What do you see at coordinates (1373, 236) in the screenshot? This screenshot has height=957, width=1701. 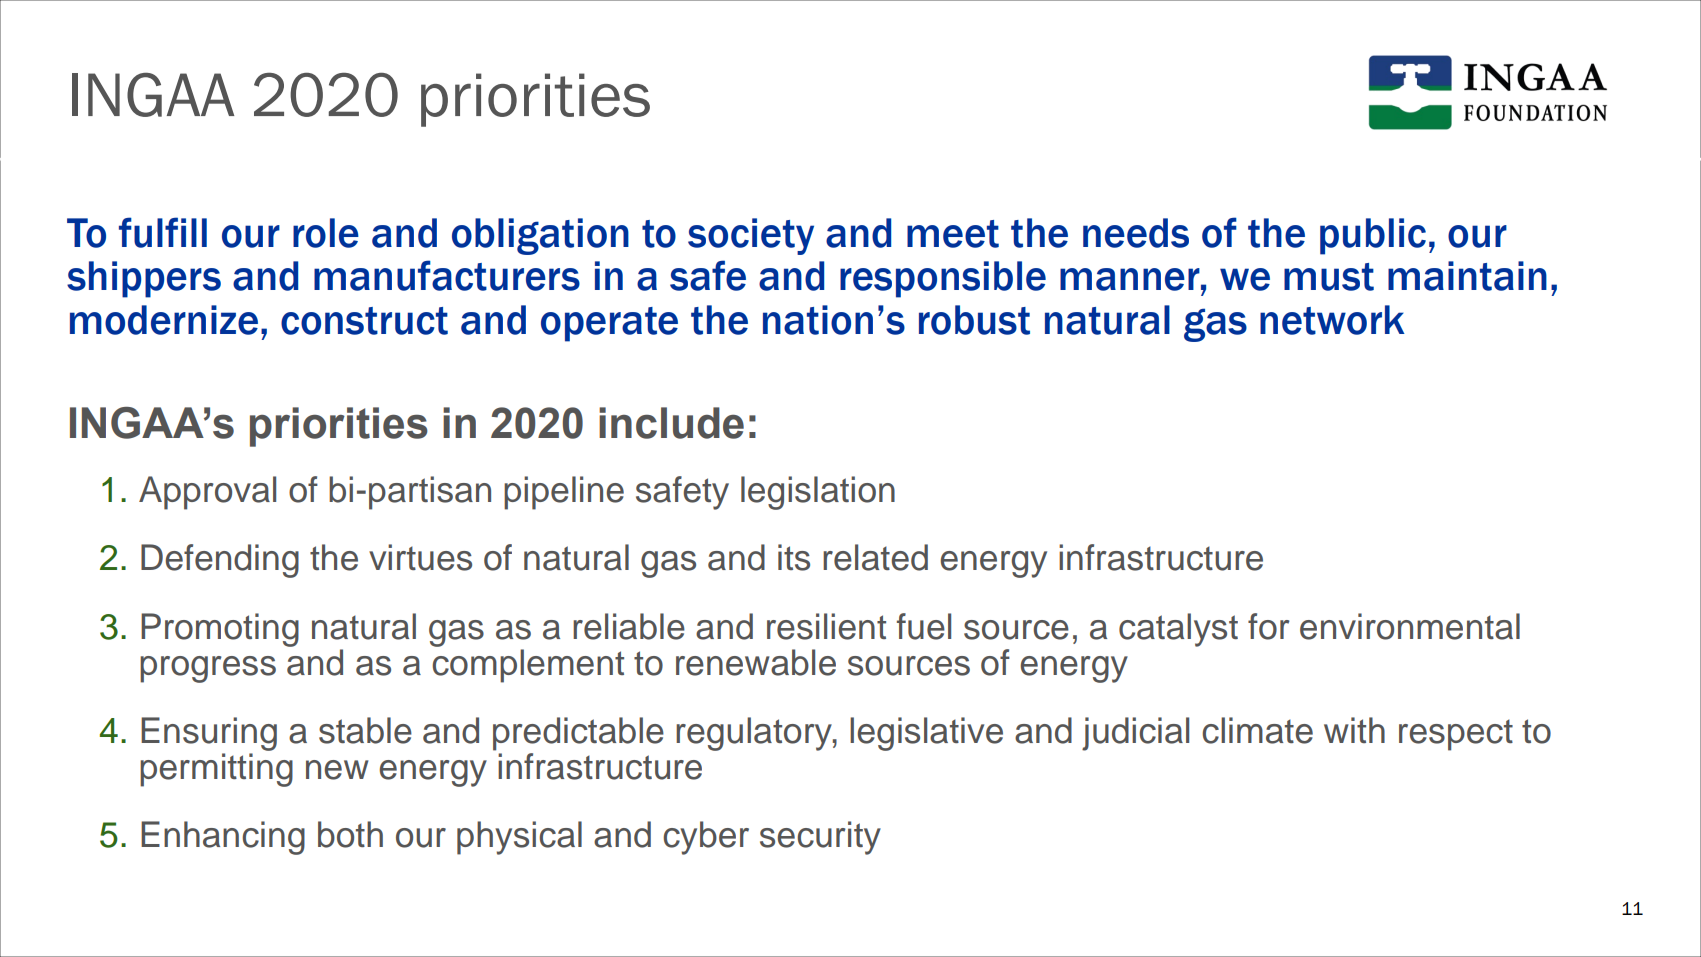 I see `public` at bounding box center [1373, 236].
